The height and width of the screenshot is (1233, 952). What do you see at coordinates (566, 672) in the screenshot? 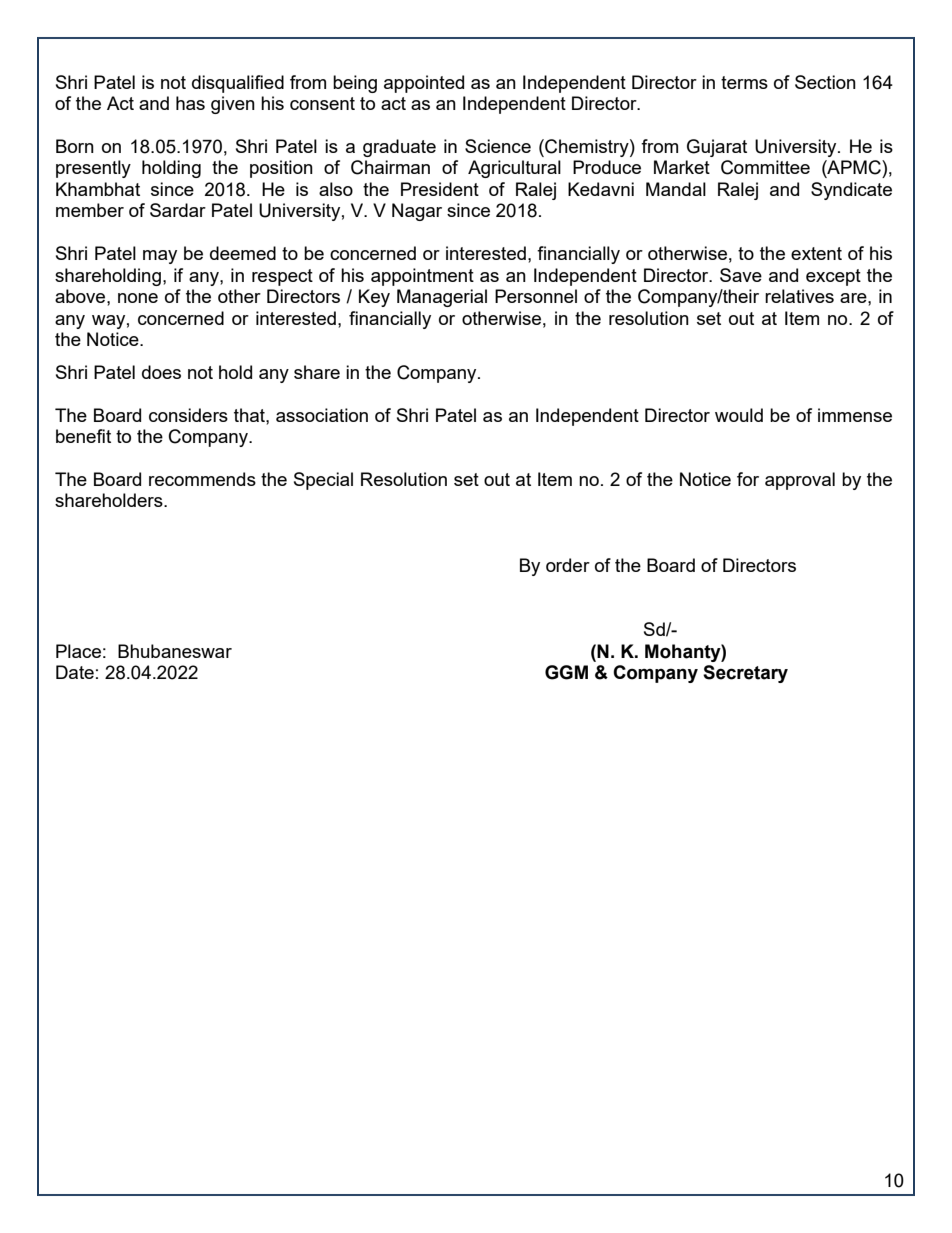
I see `GGM` at bounding box center [566, 672].
